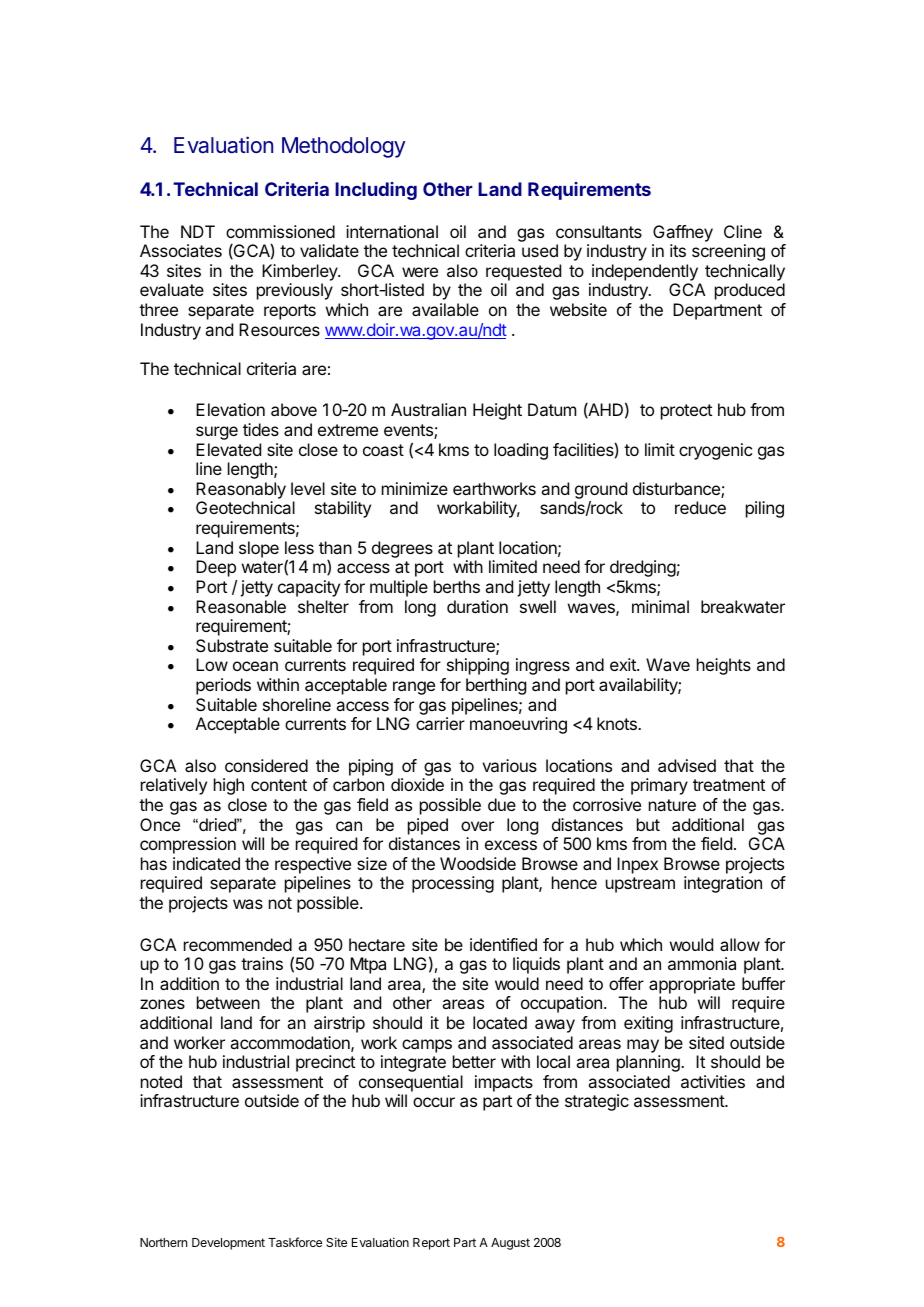  What do you see at coordinates (700, 507) in the page?
I see `reduce` at bounding box center [700, 507].
